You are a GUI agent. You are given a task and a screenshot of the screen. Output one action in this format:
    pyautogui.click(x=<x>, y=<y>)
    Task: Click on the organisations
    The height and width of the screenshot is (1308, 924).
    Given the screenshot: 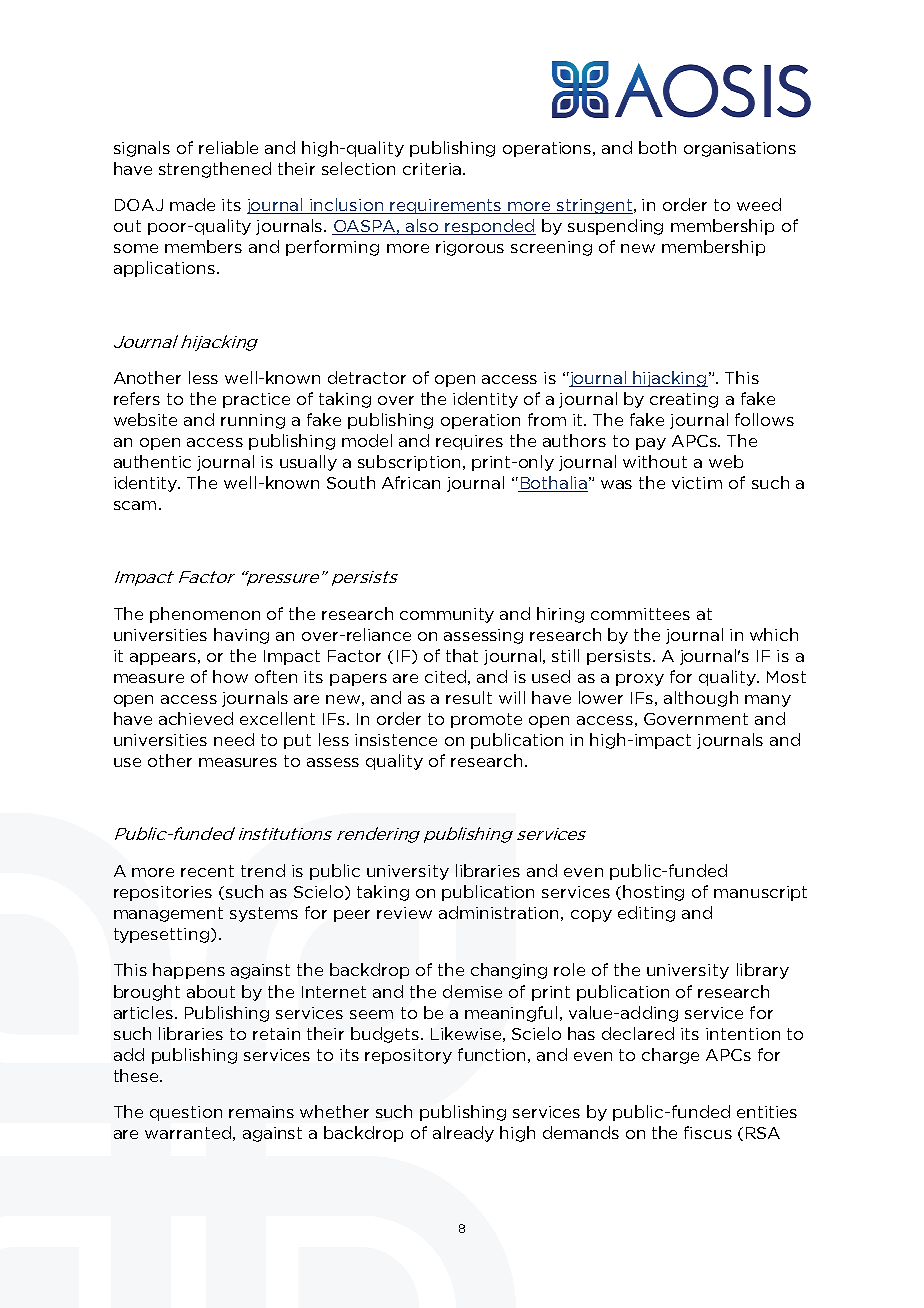 What is the action you would take?
    pyautogui.click(x=740, y=149)
